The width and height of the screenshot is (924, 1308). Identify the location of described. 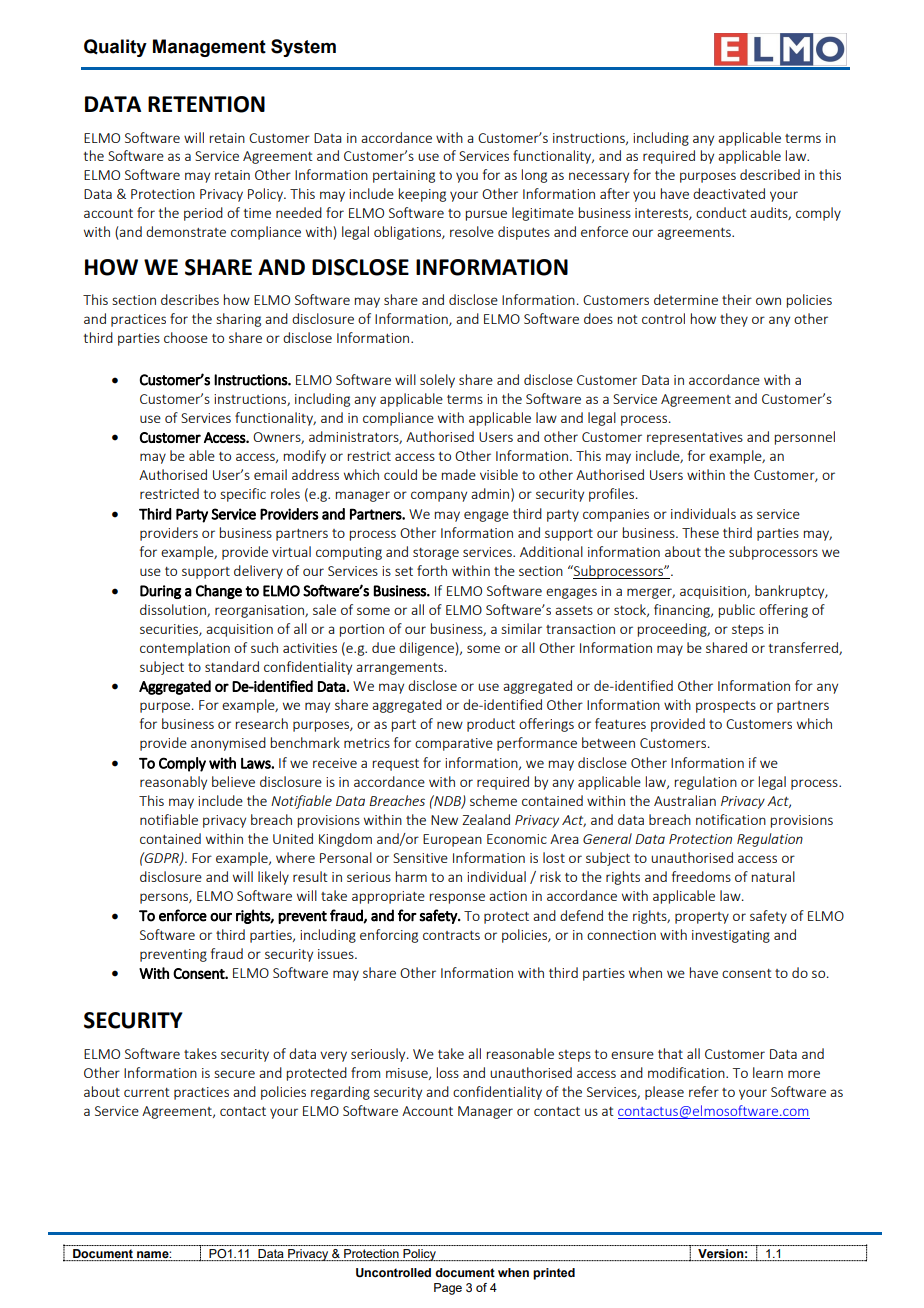
(770, 174).
